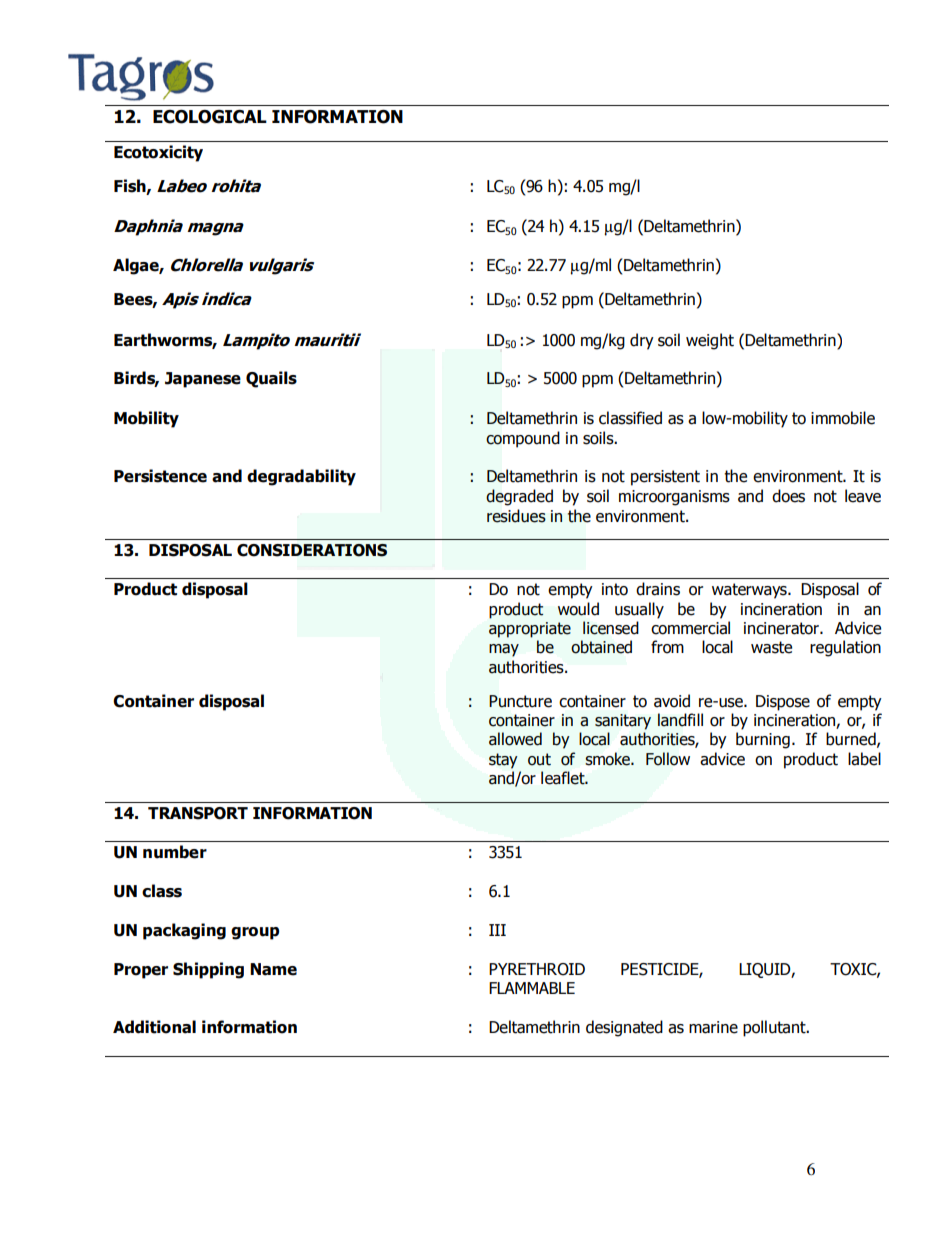  I want to click on CONSIDERATIONS, so click(312, 550).
